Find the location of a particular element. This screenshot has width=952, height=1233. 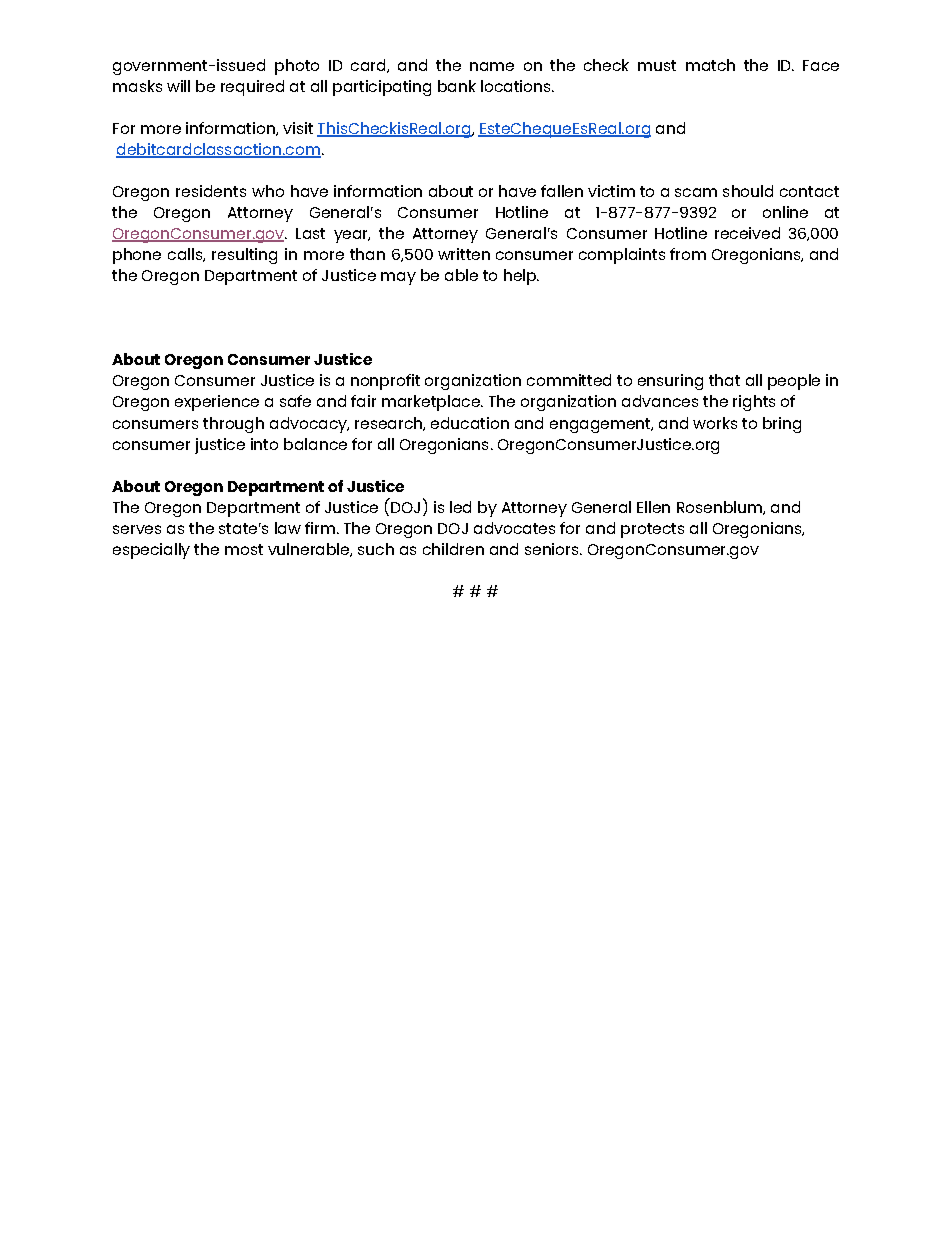

marketplace is located at coordinates (432, 403).
